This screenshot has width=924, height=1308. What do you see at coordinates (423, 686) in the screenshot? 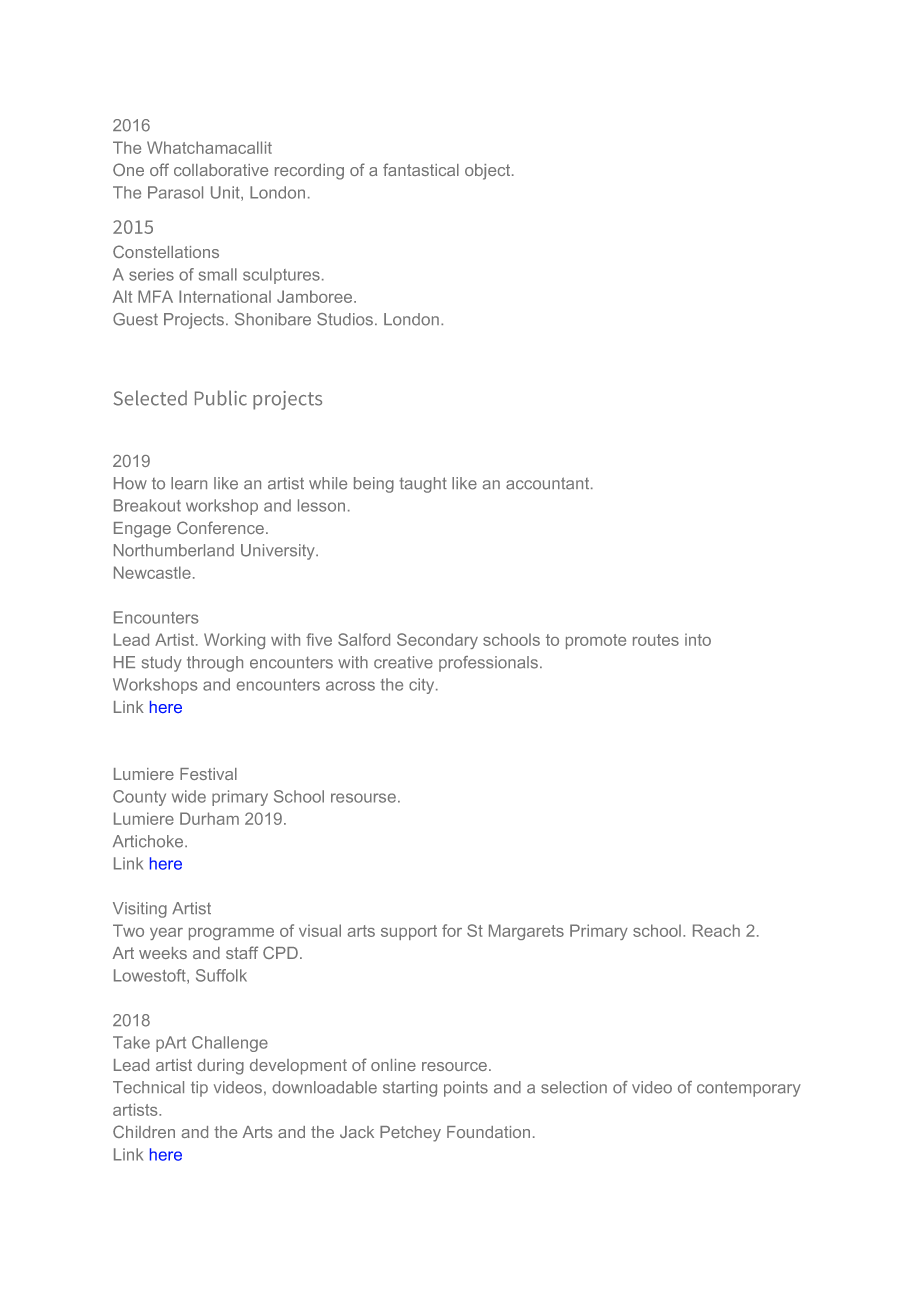
I see `city` at bounding box center [423, 686].
